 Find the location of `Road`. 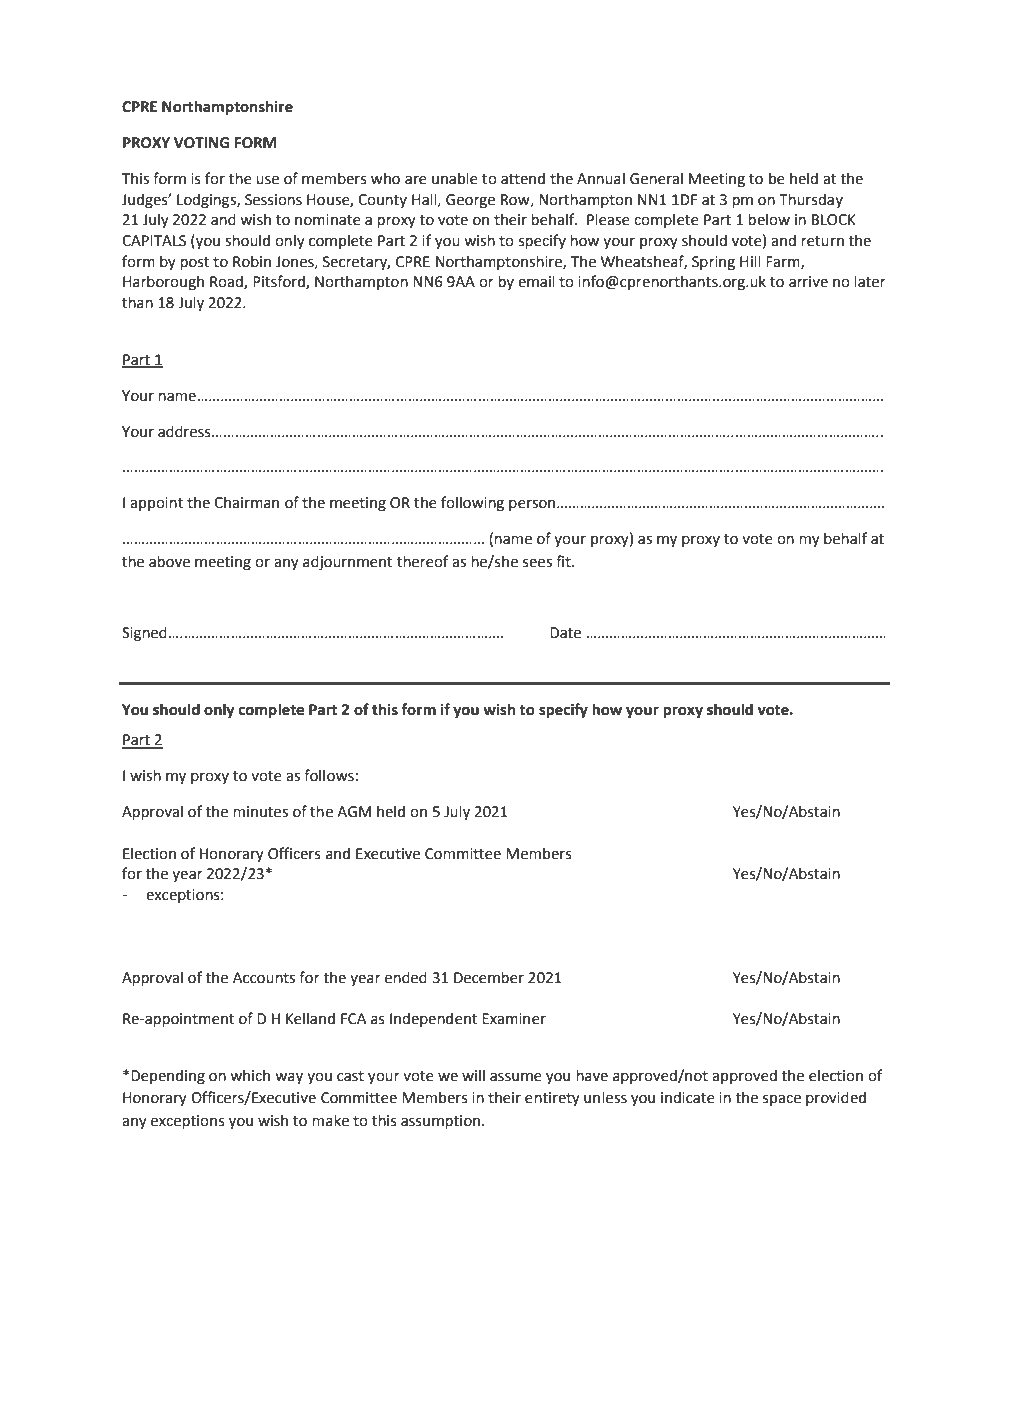

Road is located at coordinates (227, 282).
